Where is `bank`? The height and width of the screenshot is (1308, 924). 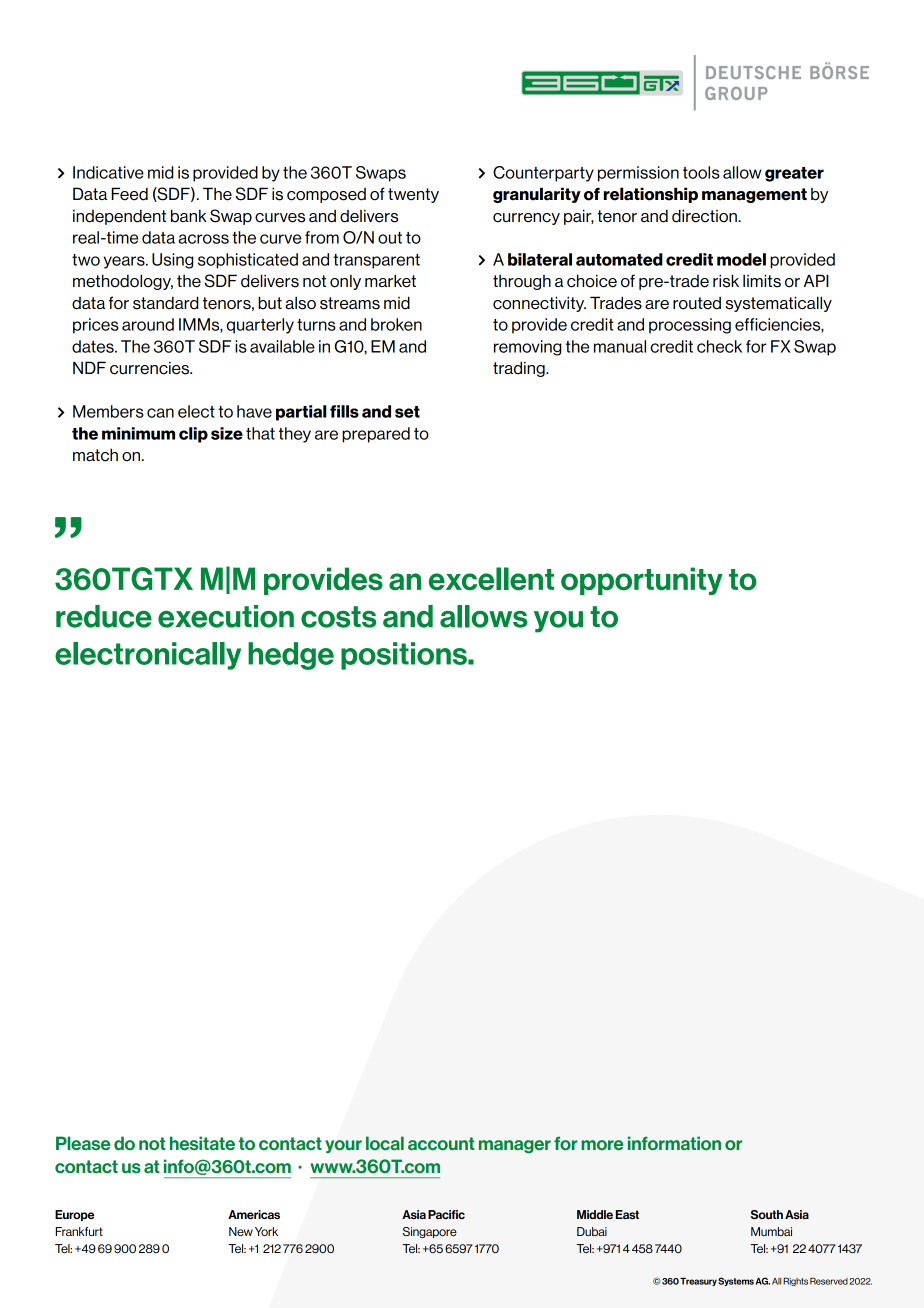
bank is located at coordinates (189, 216).
